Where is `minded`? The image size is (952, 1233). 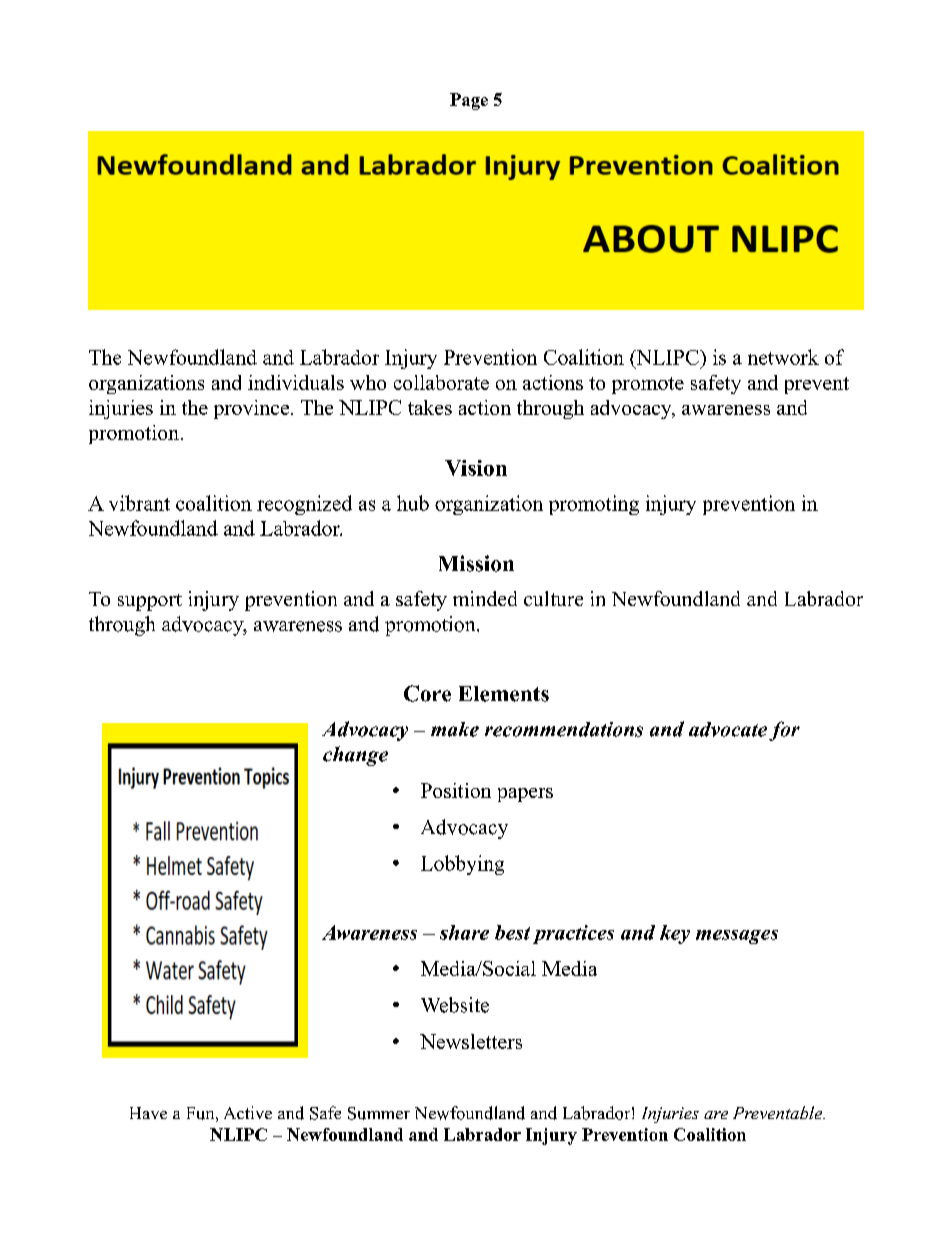
minded is located at coordinates (485, 598).
